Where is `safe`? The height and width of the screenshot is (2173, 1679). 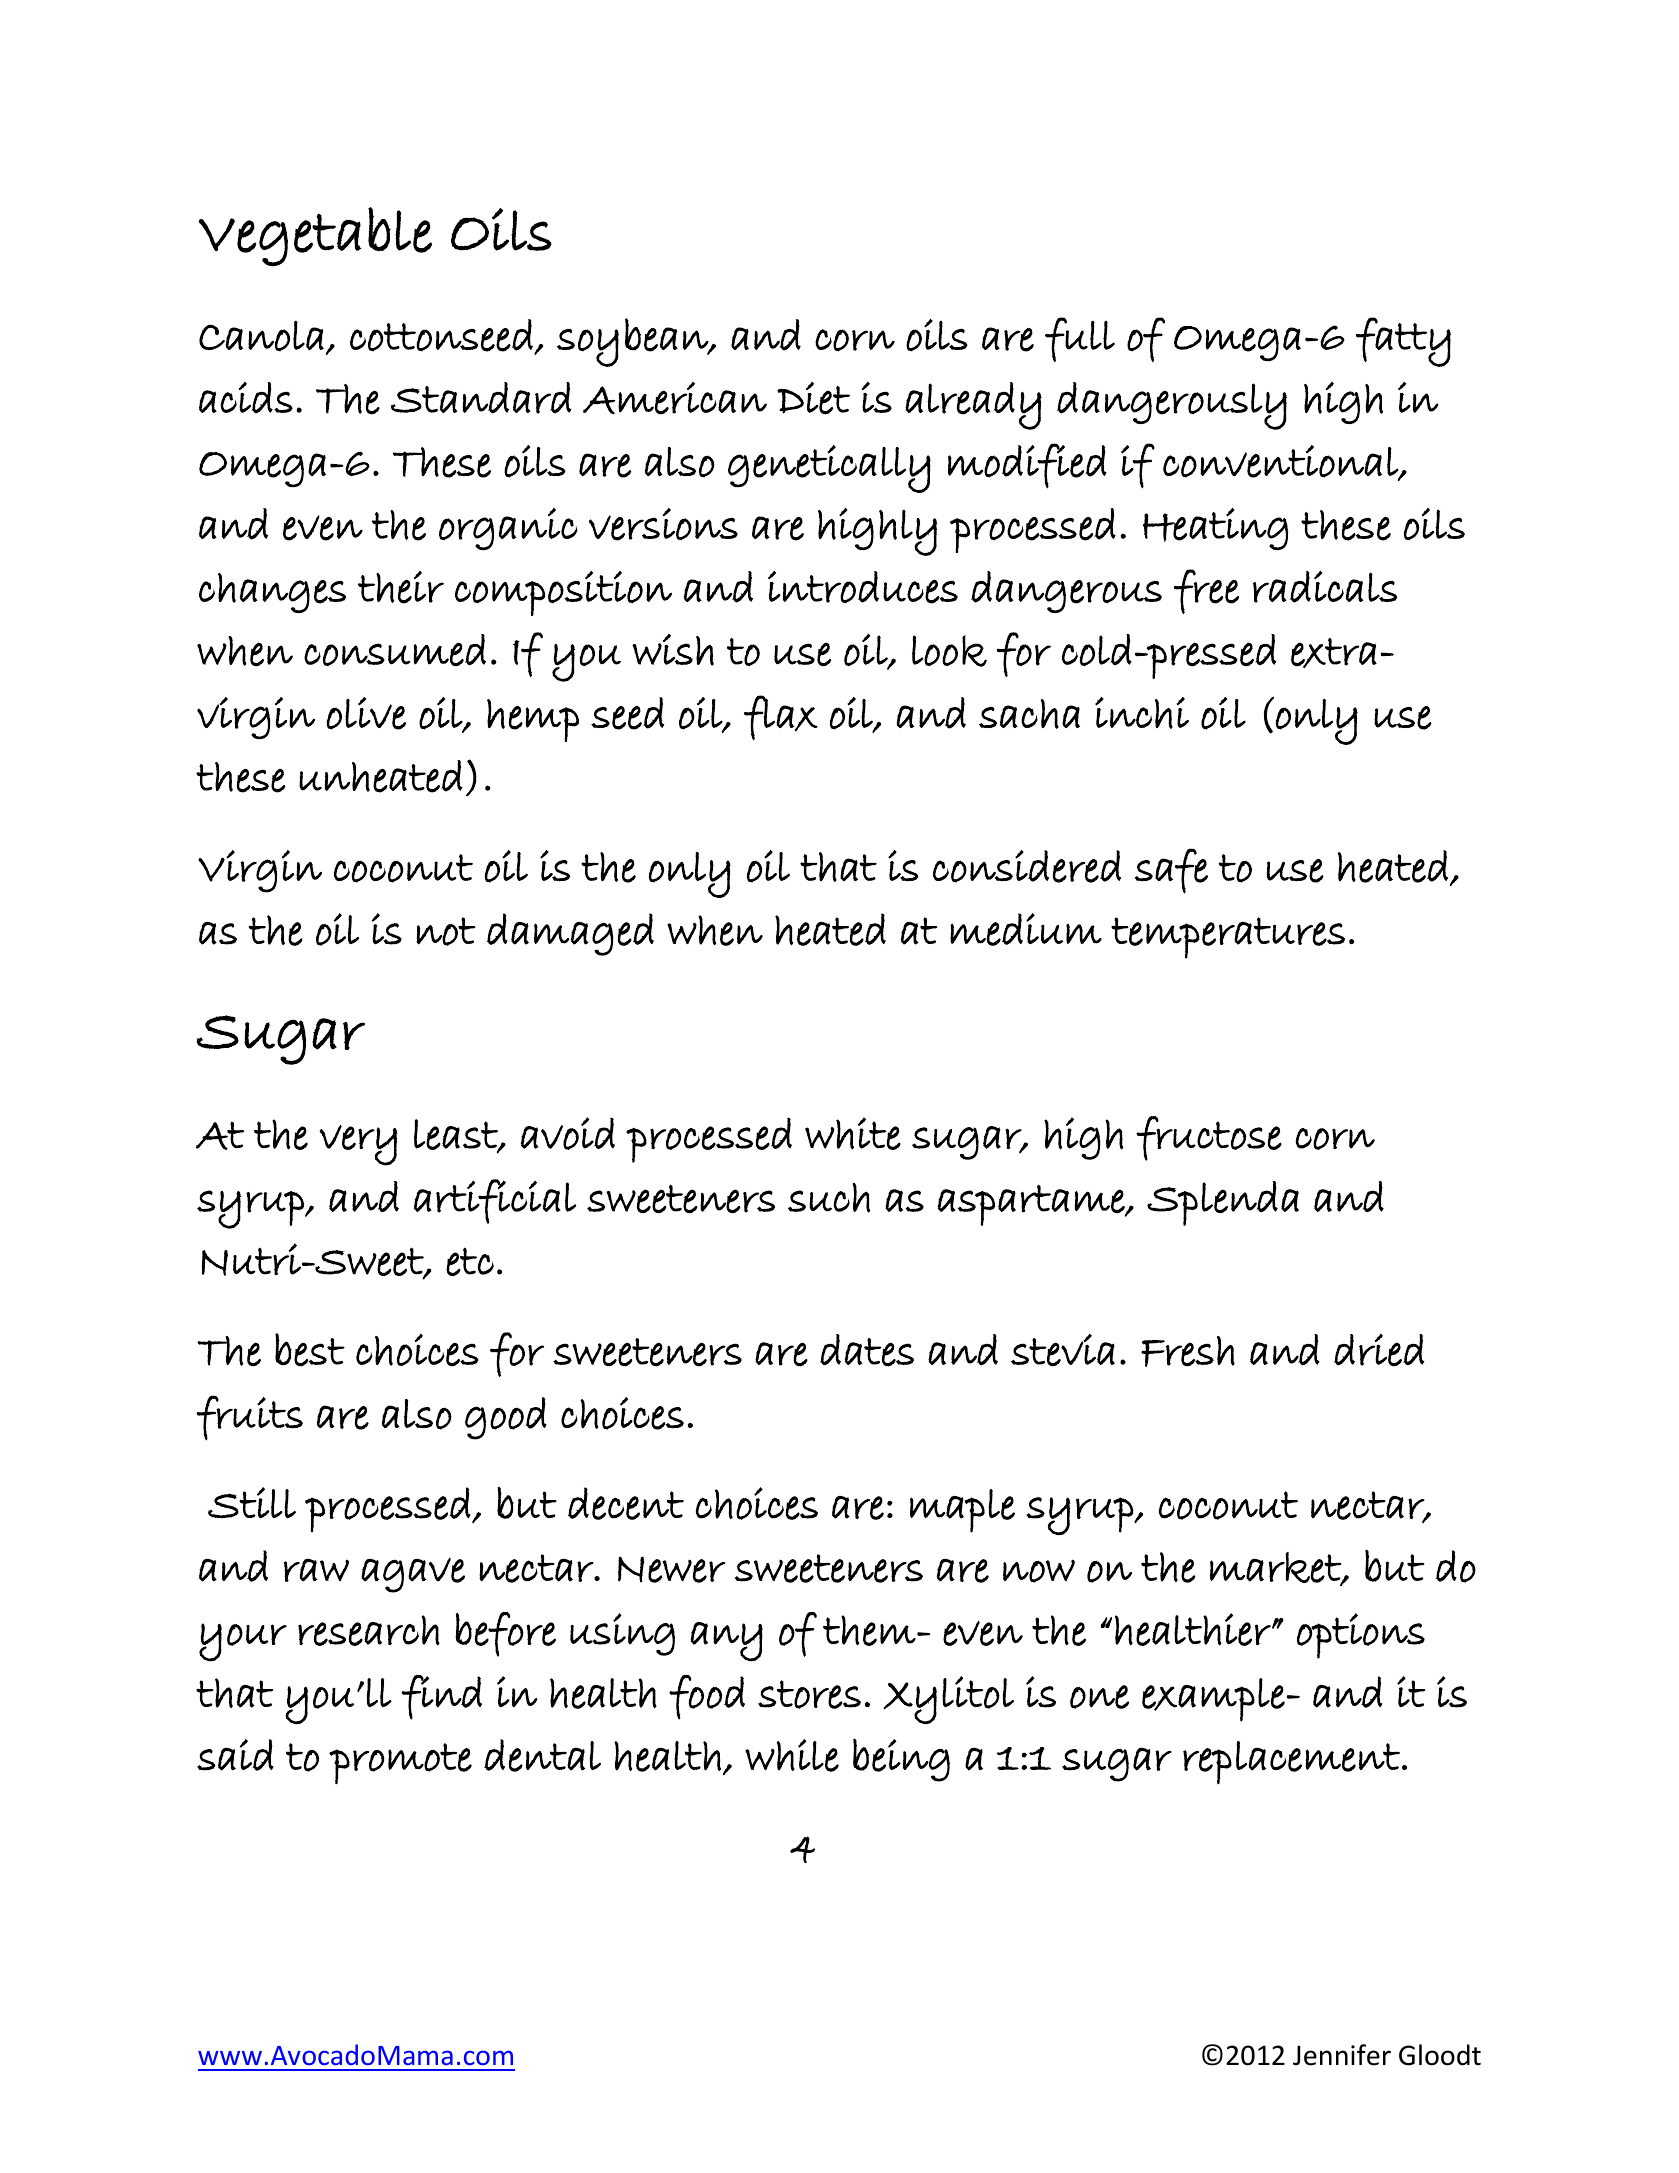 safe is located at coordinates (1171, 871).
